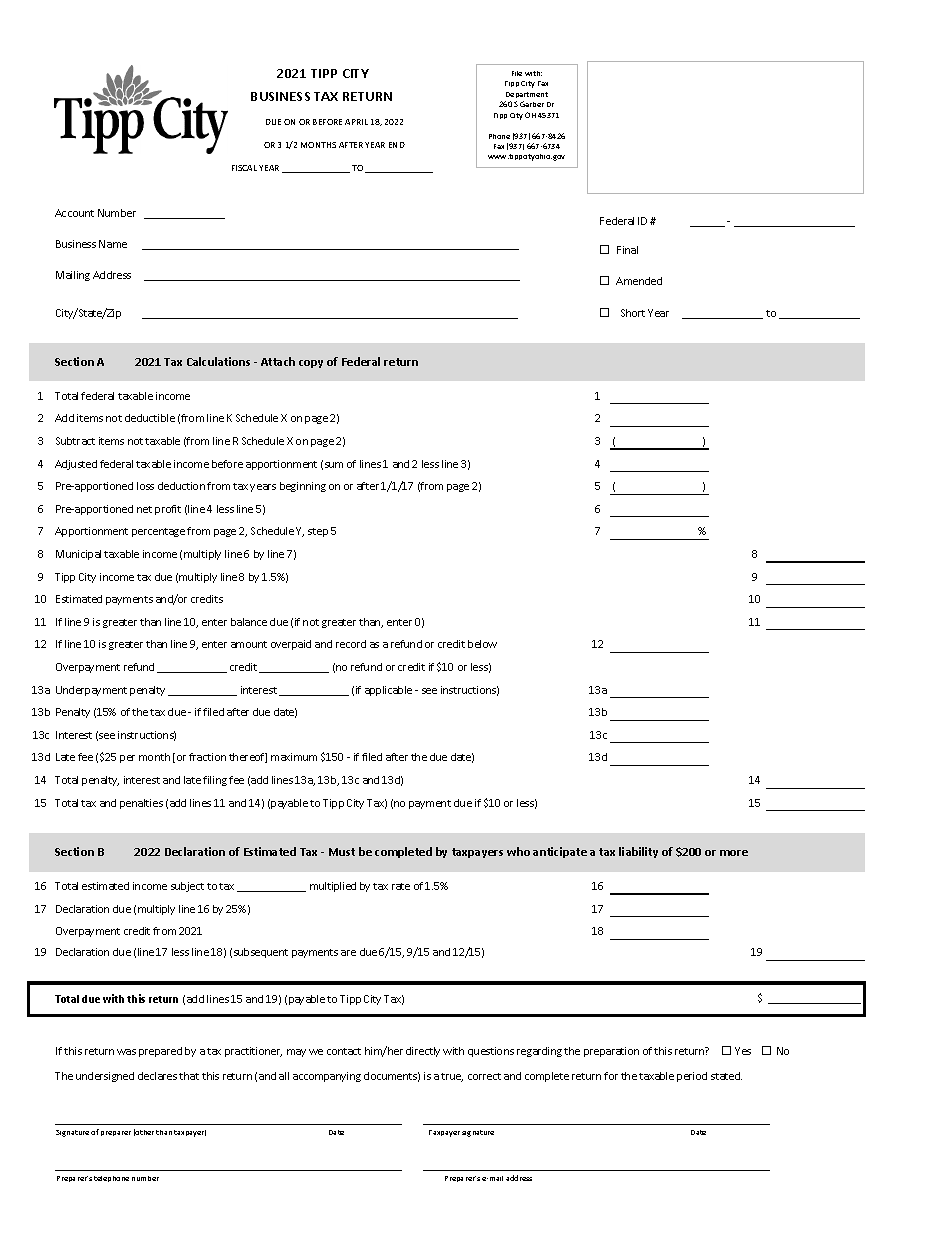 Image resolution: width=952 pixels, height=1233 pixels. I want to click on prepared, so click(160, 1052).
